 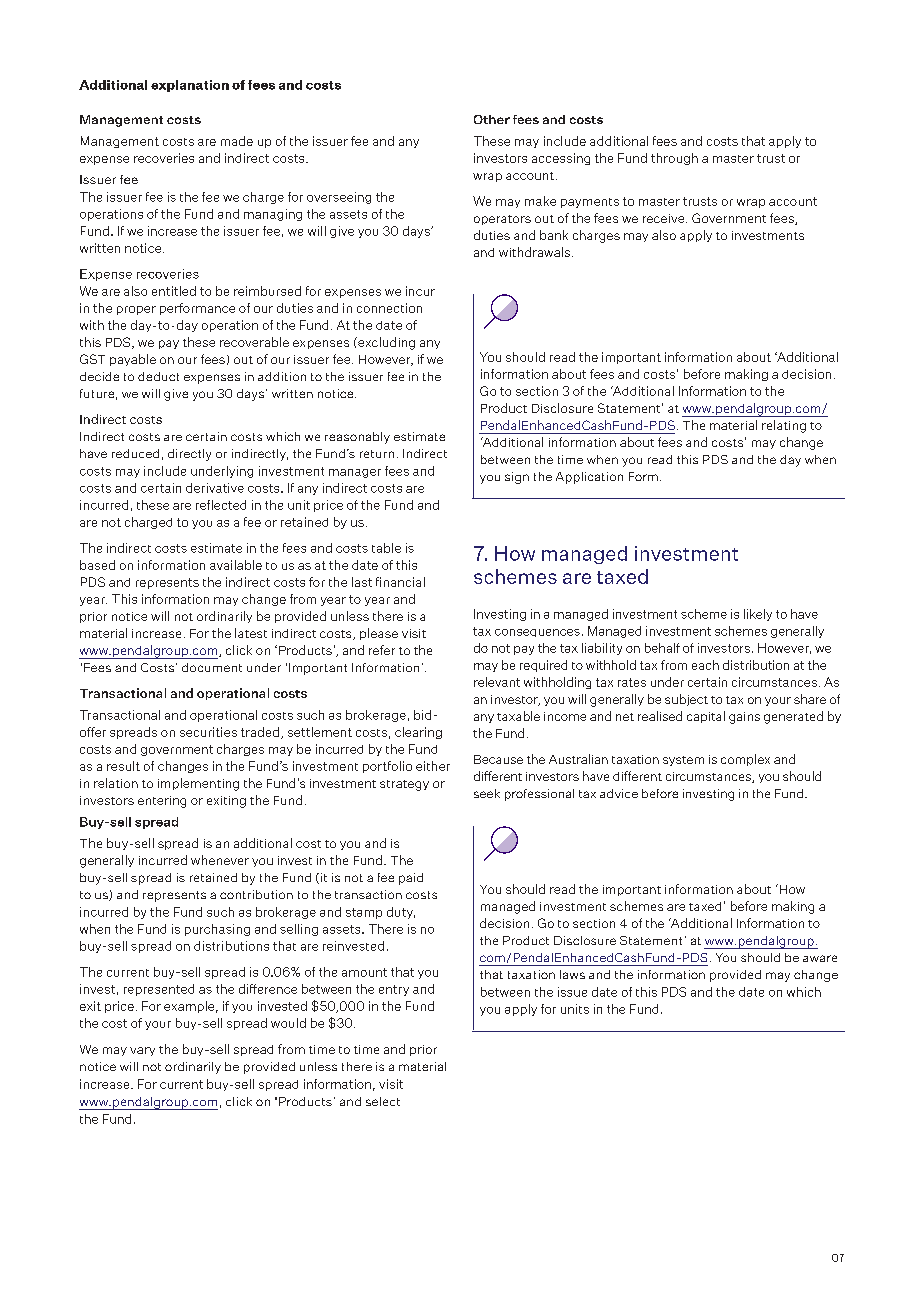 I want to click on paid, so click(x=411, y=879).
